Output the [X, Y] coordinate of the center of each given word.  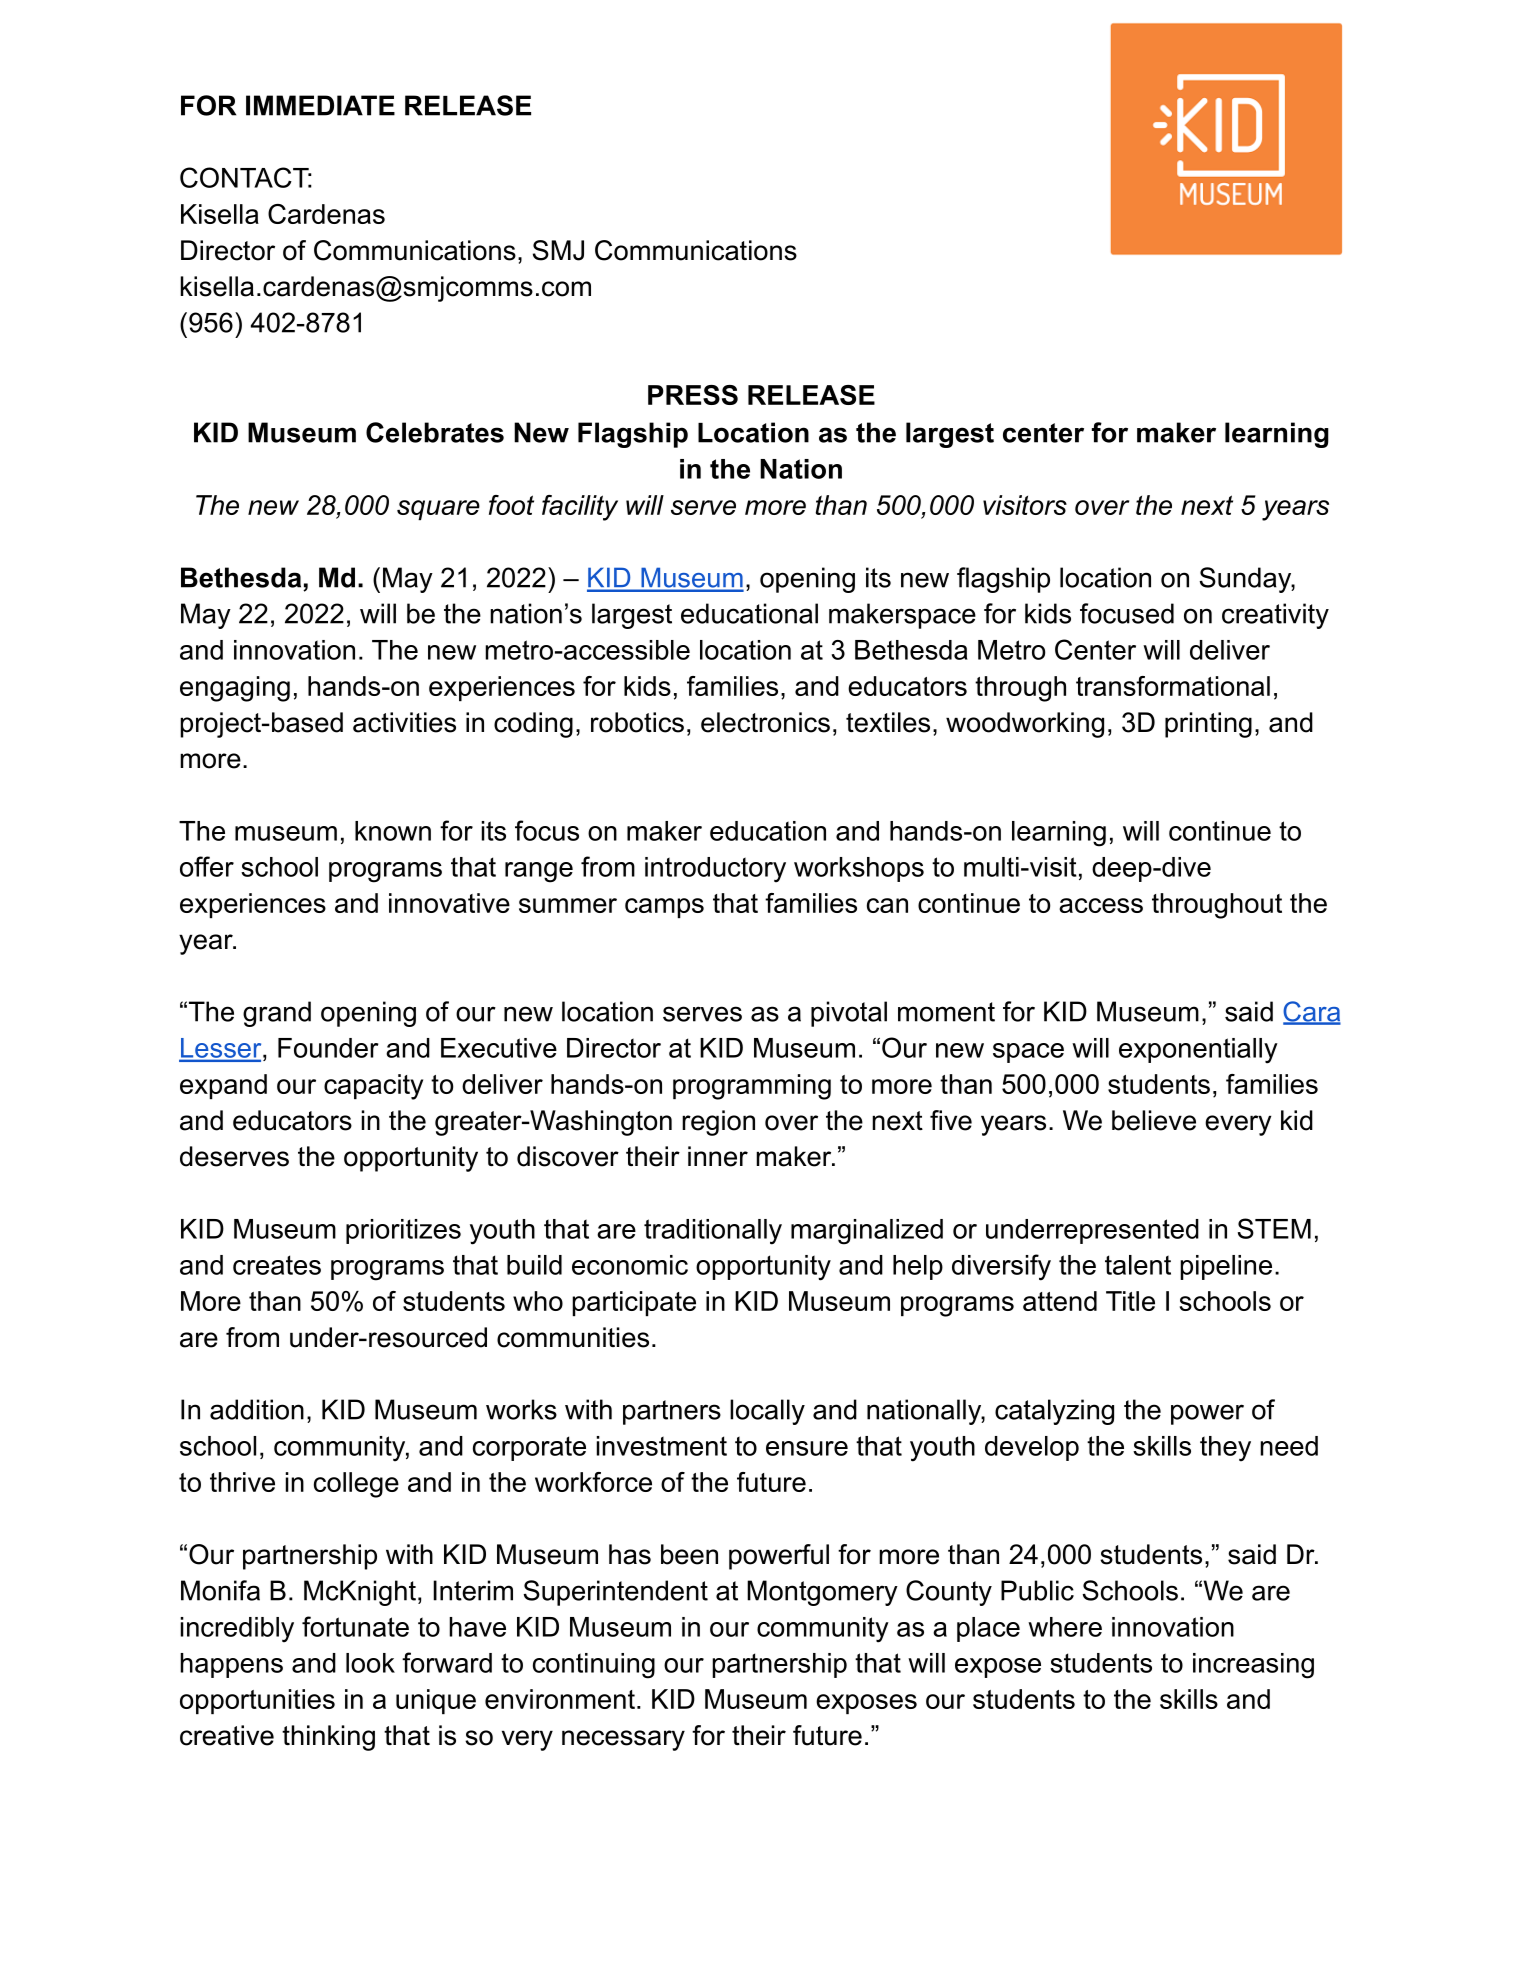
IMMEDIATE [320, 105]
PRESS [693, 395]
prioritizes [403, 1231]
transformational [1173, 686]
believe [1154, 1120]
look [370, 1663]
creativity [1275, 616]
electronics [765, 722]
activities [404, 722]
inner [718, 1156]
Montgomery [822, 1593]
